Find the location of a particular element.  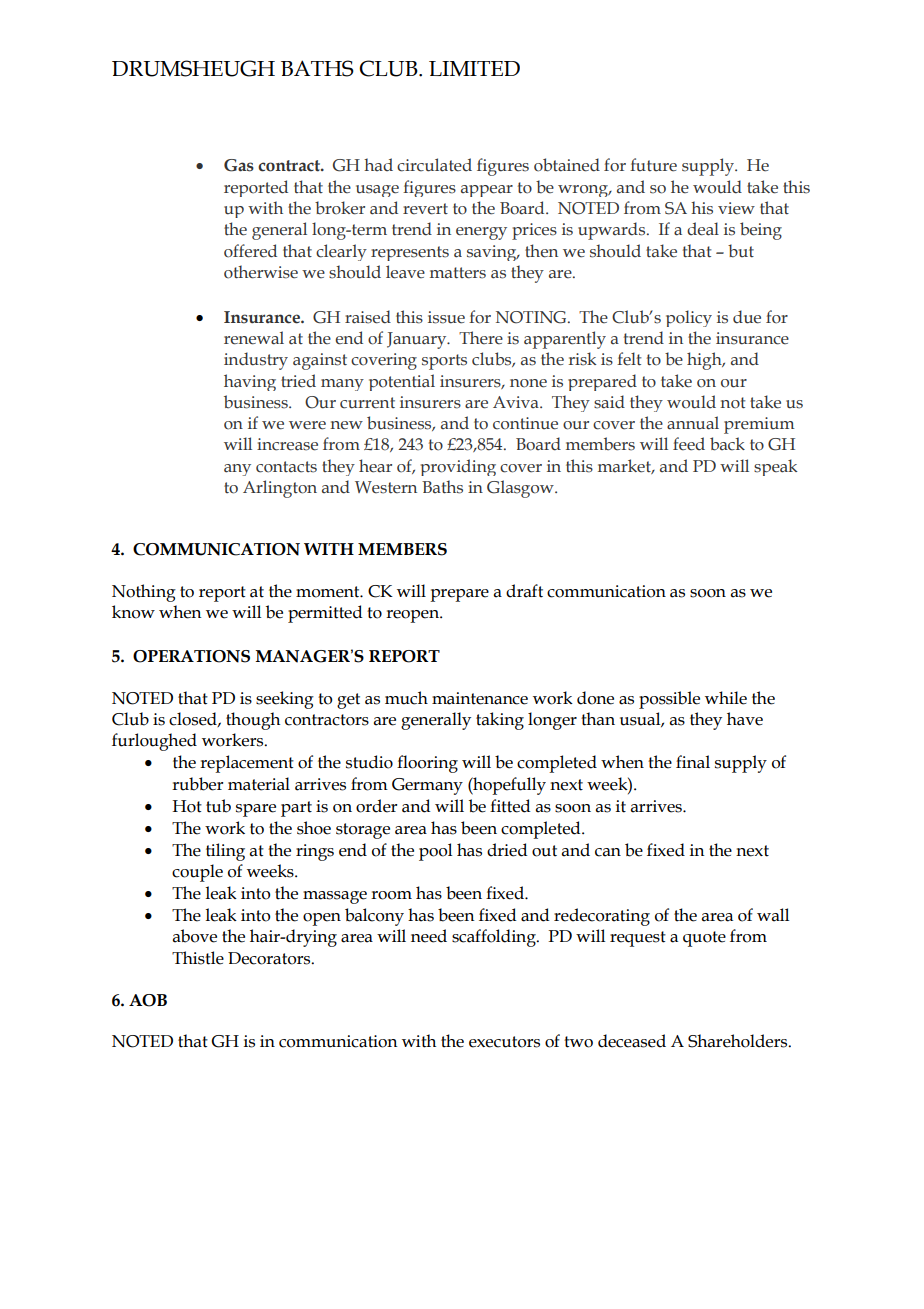

Gas is located at coordinates (239, 165).
